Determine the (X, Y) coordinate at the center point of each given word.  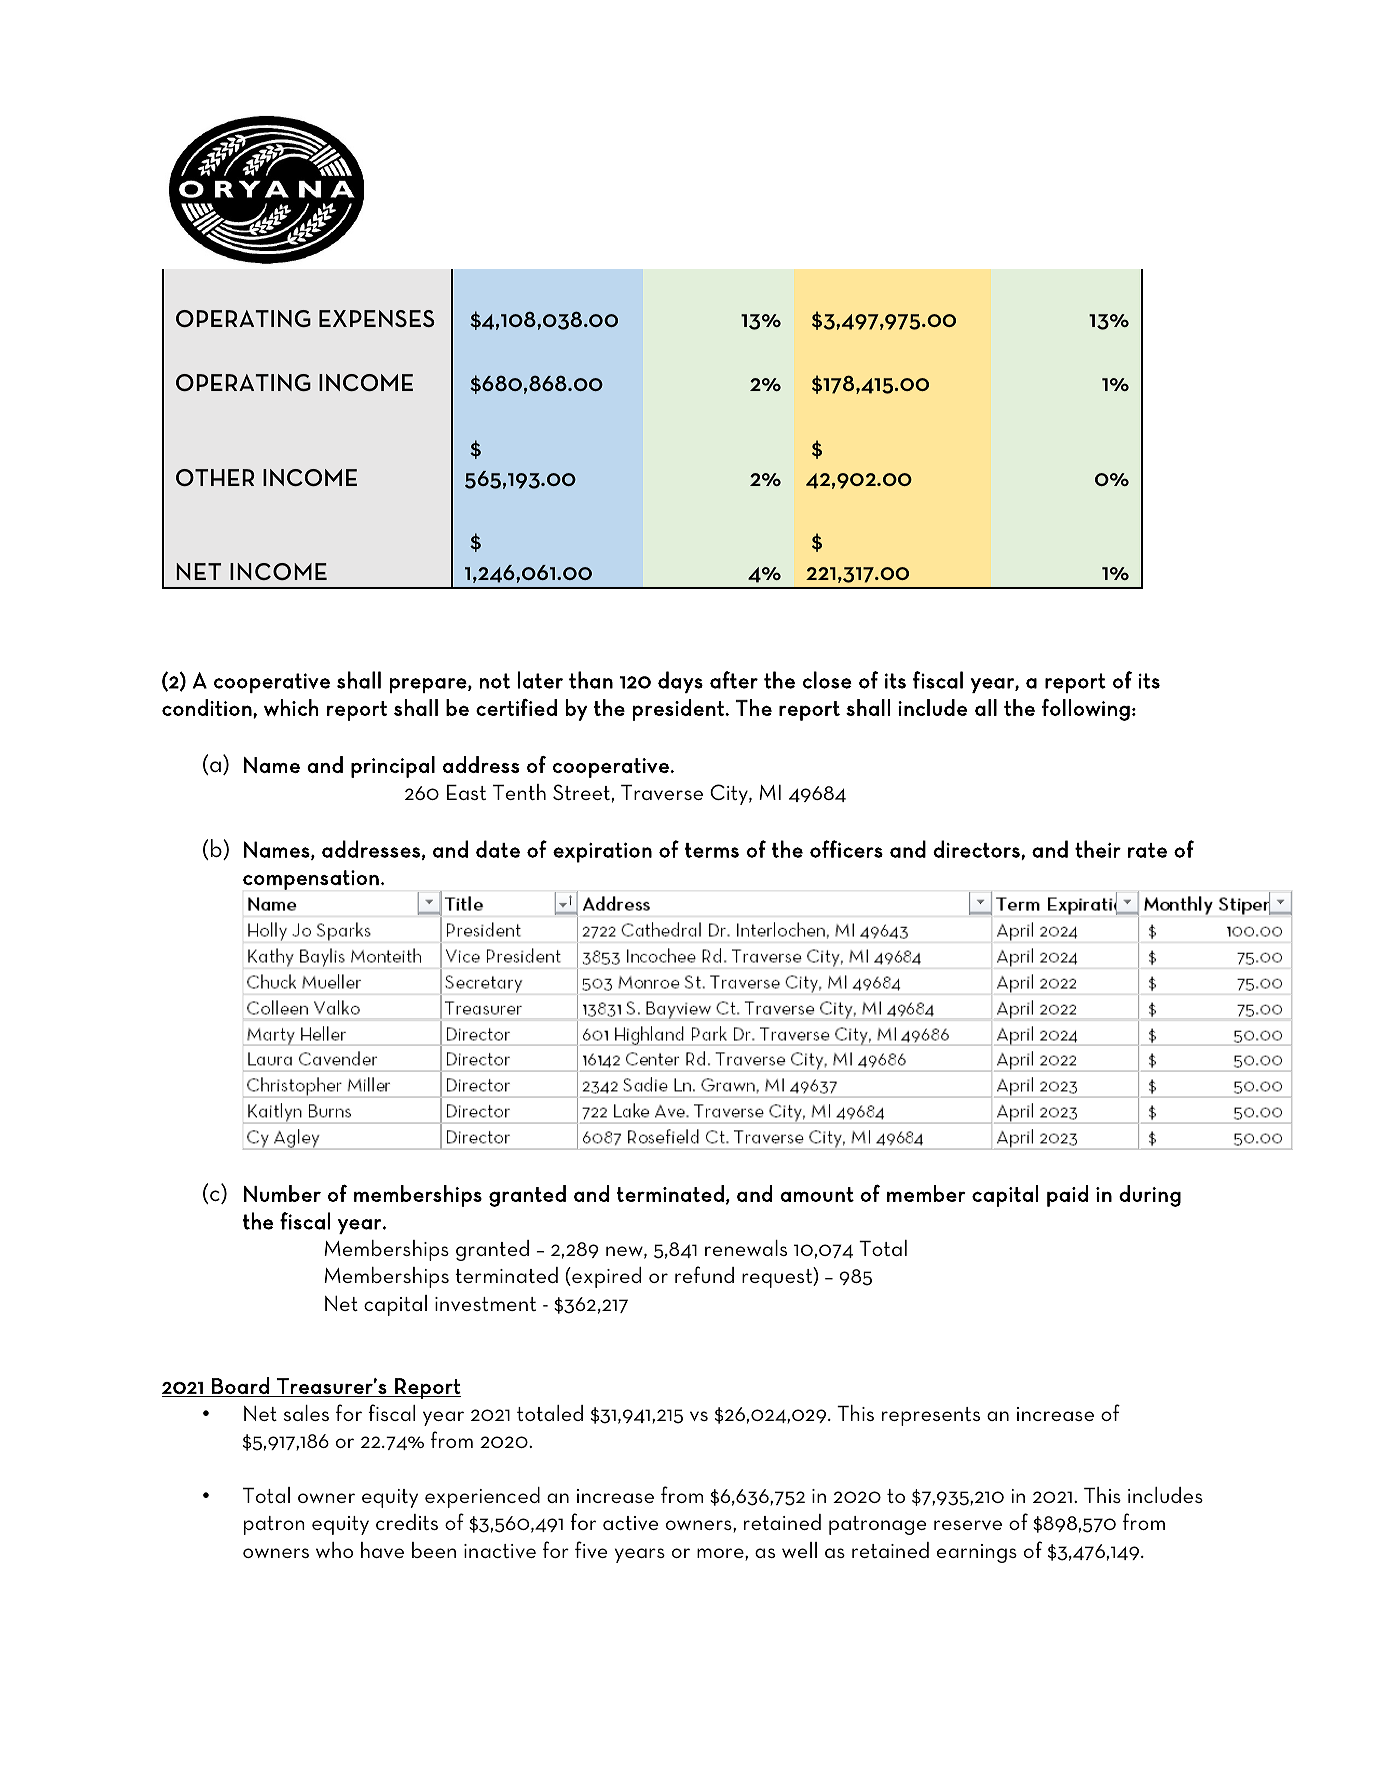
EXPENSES (377, 318)
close (827, 680)
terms (712, 850)
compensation (311, 880)
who (334, 1550)
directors (977, 850)
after (734, 680)
